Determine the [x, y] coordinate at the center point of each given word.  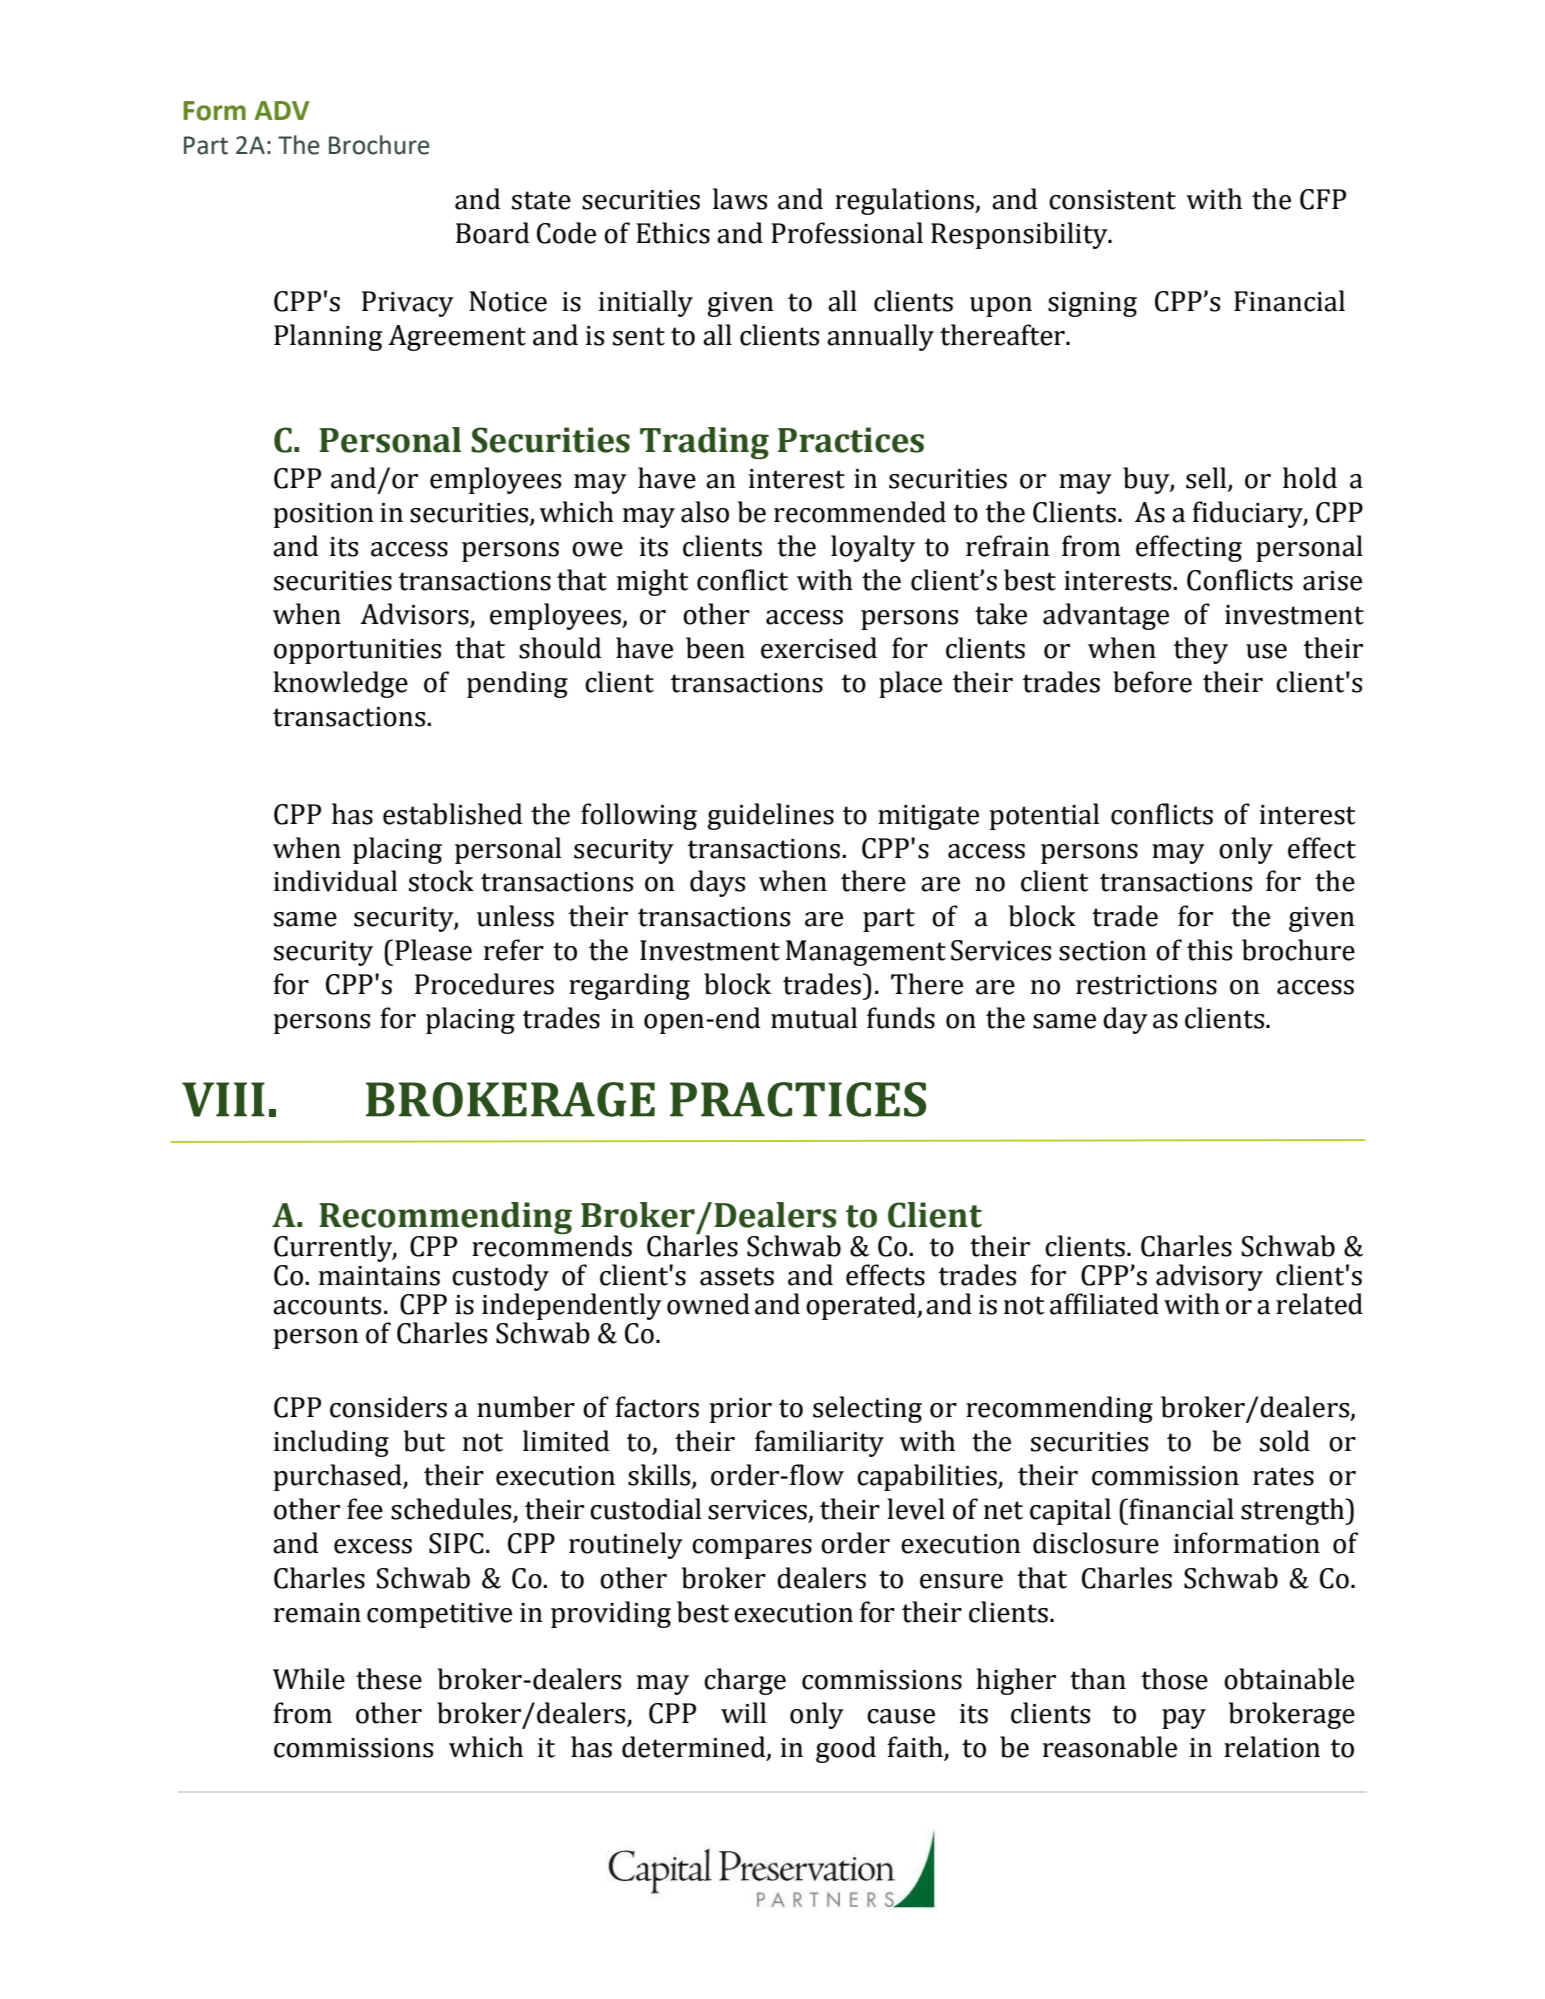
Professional [847, 233]
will [743, 1712]
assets [737, 1276]
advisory [1208, 1279]
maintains [379, 1276]
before [1152, 682]
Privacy [408, 304]
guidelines [770, 816]
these [389, 1679]
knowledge [340, 684]
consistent [1112, 200]
